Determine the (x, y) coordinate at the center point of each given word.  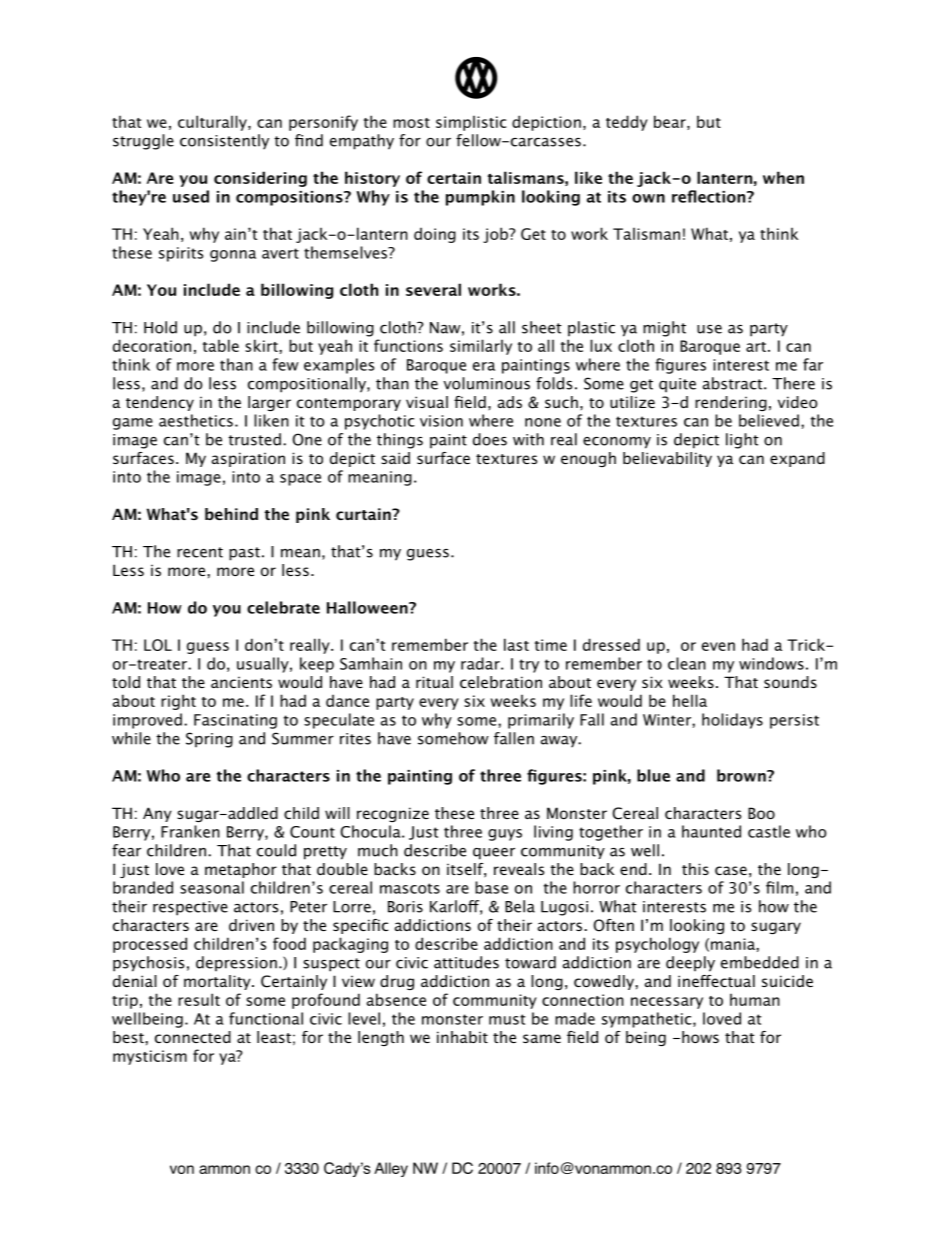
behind (231, 514)
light (742, 441)
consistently (224, 142)
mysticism (150, 1057)
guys (505, 835)
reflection (710, 196)
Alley (391, 1169)
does (490, 439)
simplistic (471, 123)
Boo (761, 813)
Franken (190, 831)
